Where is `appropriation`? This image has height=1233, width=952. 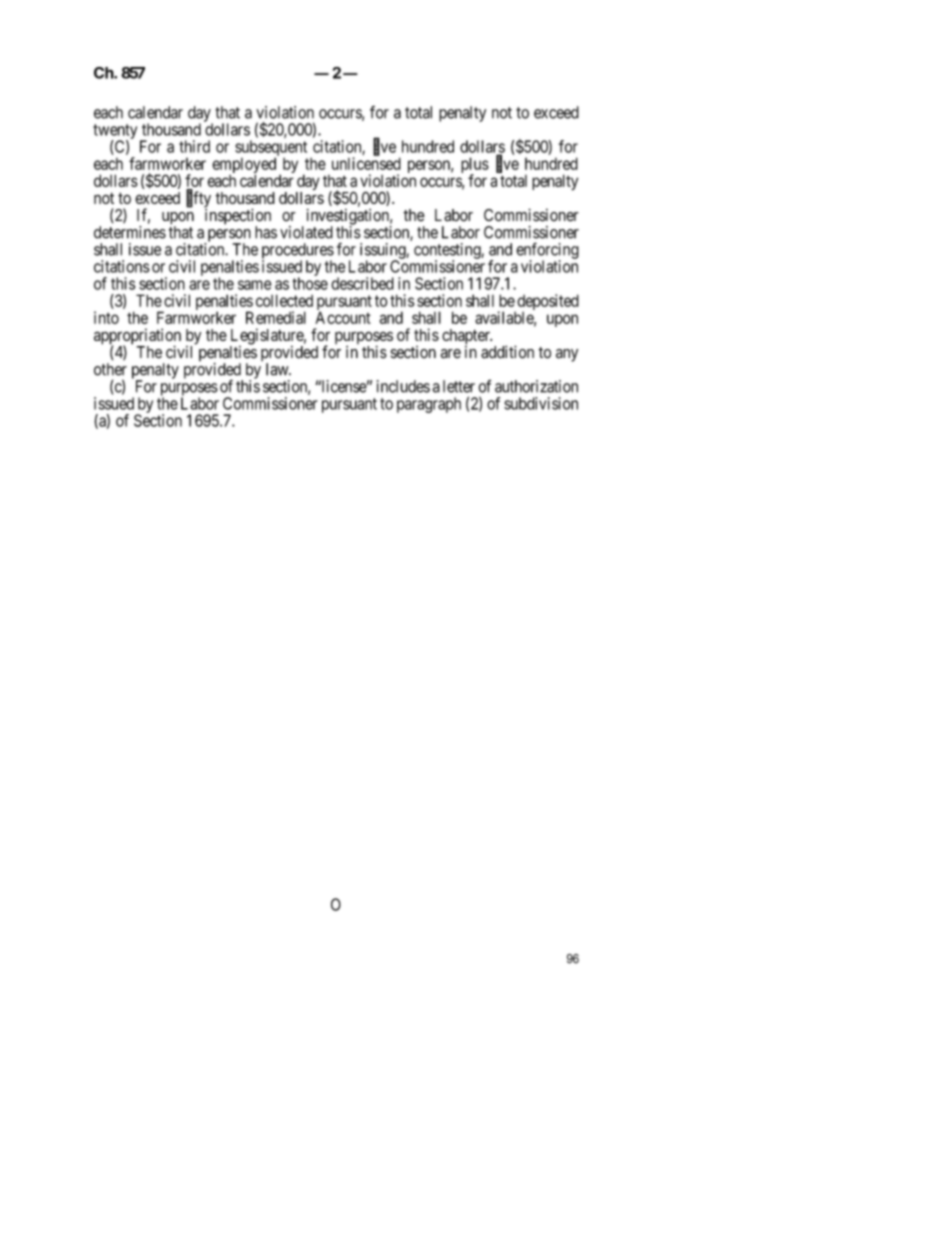 appropriation is located at coordinates (137, 337).
